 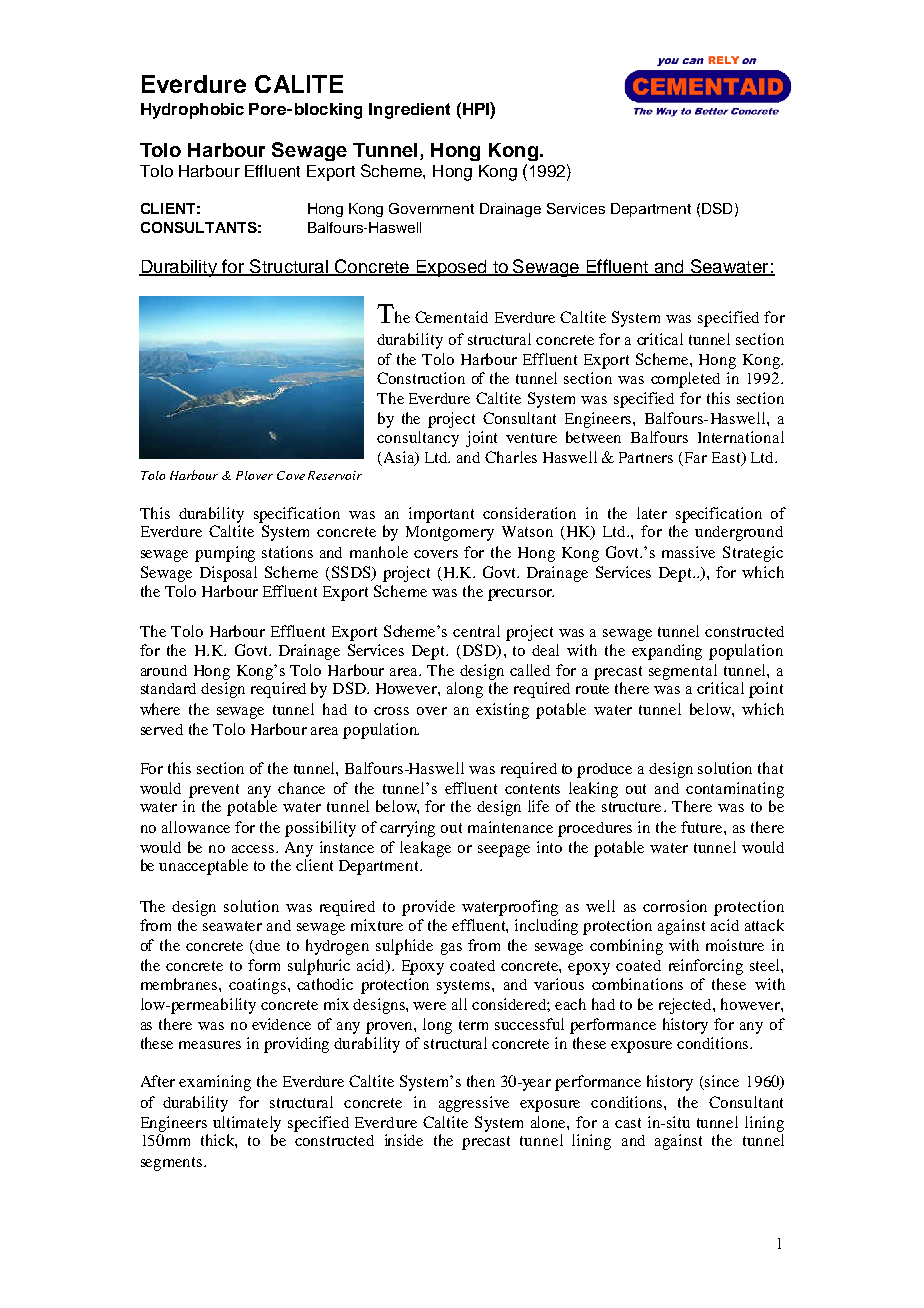 I want to click on Disposal, so click(x=228, y=574).
